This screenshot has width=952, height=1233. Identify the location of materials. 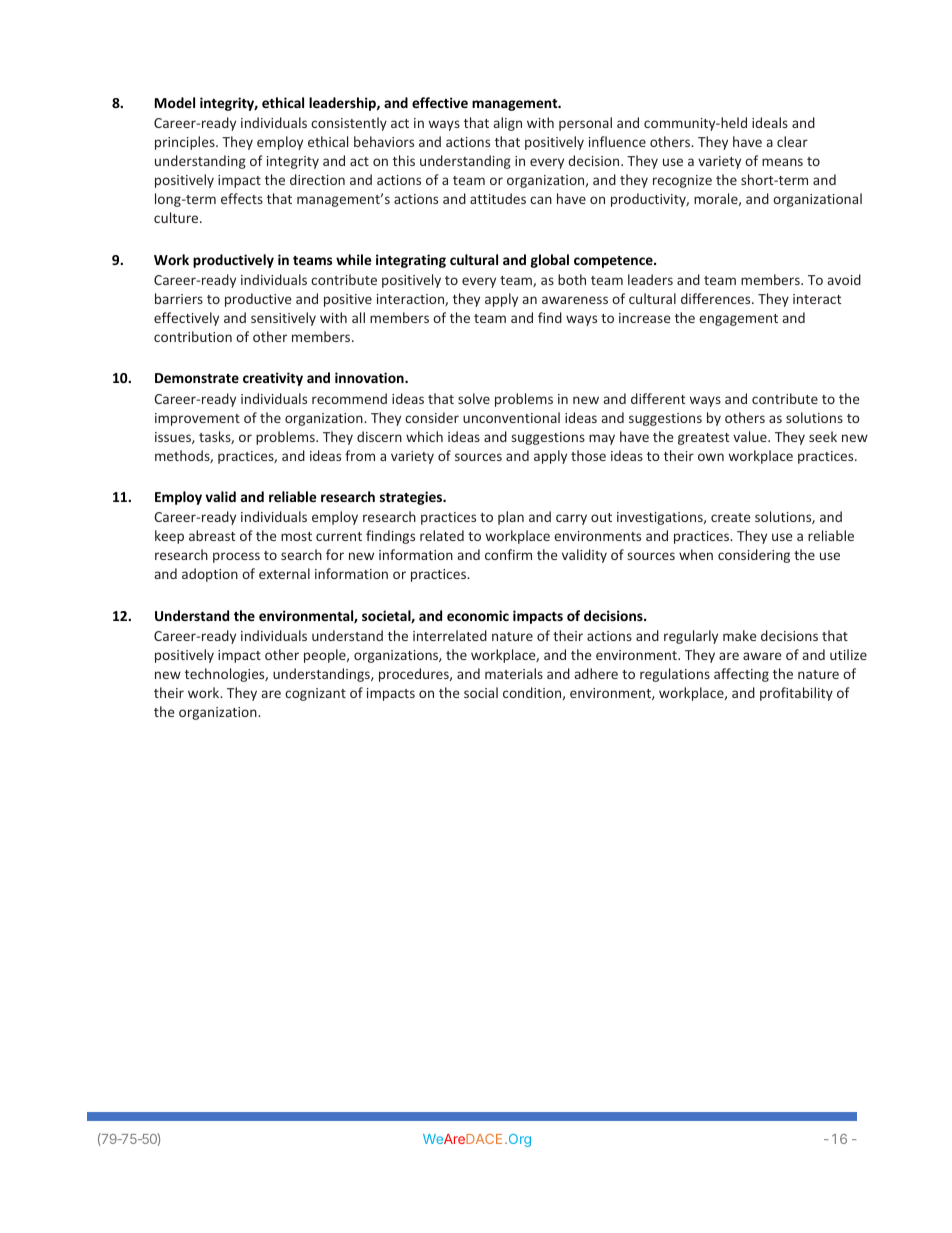
(514, 673).
